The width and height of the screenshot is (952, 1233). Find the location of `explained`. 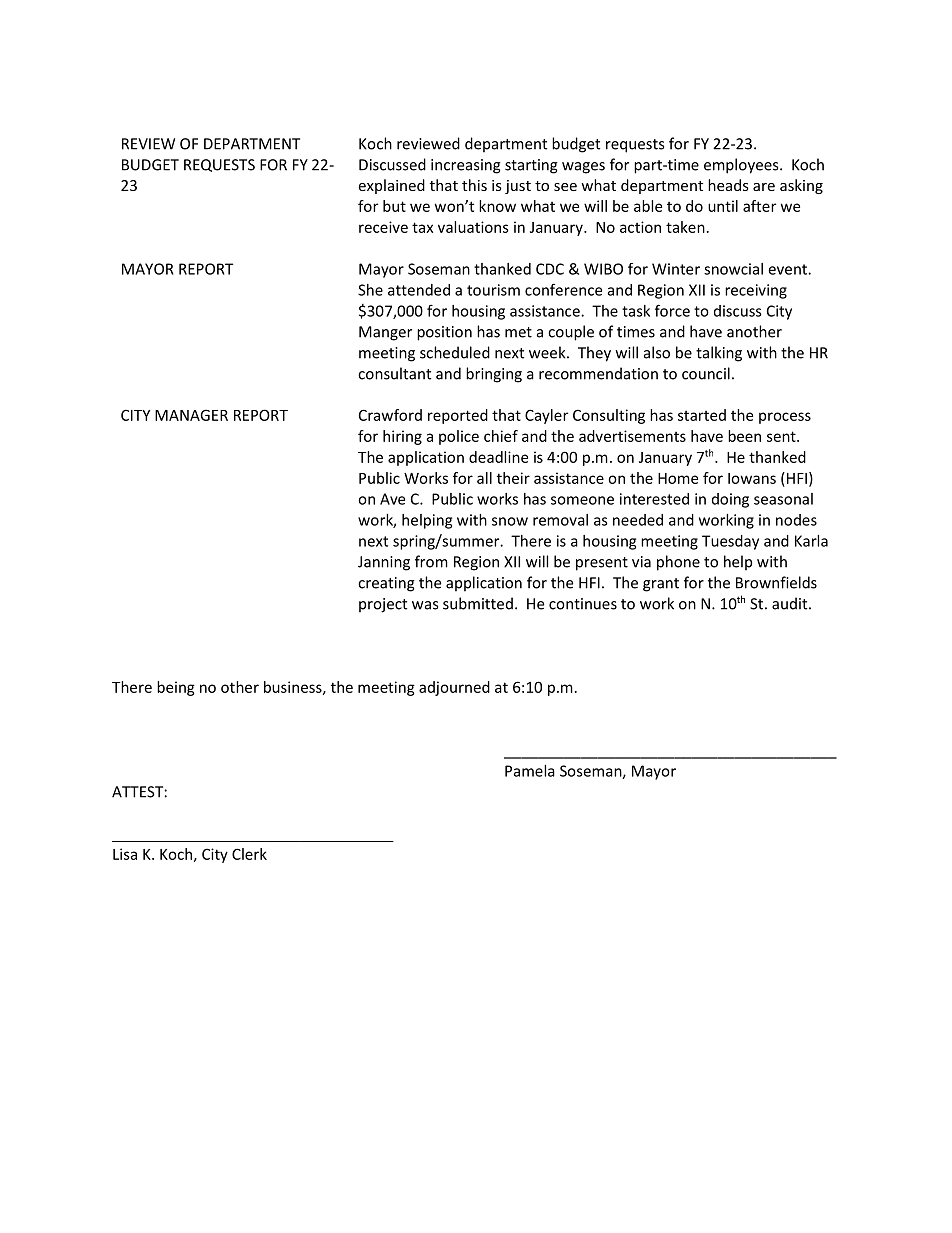

explained is located at coordinates (391, 186).
